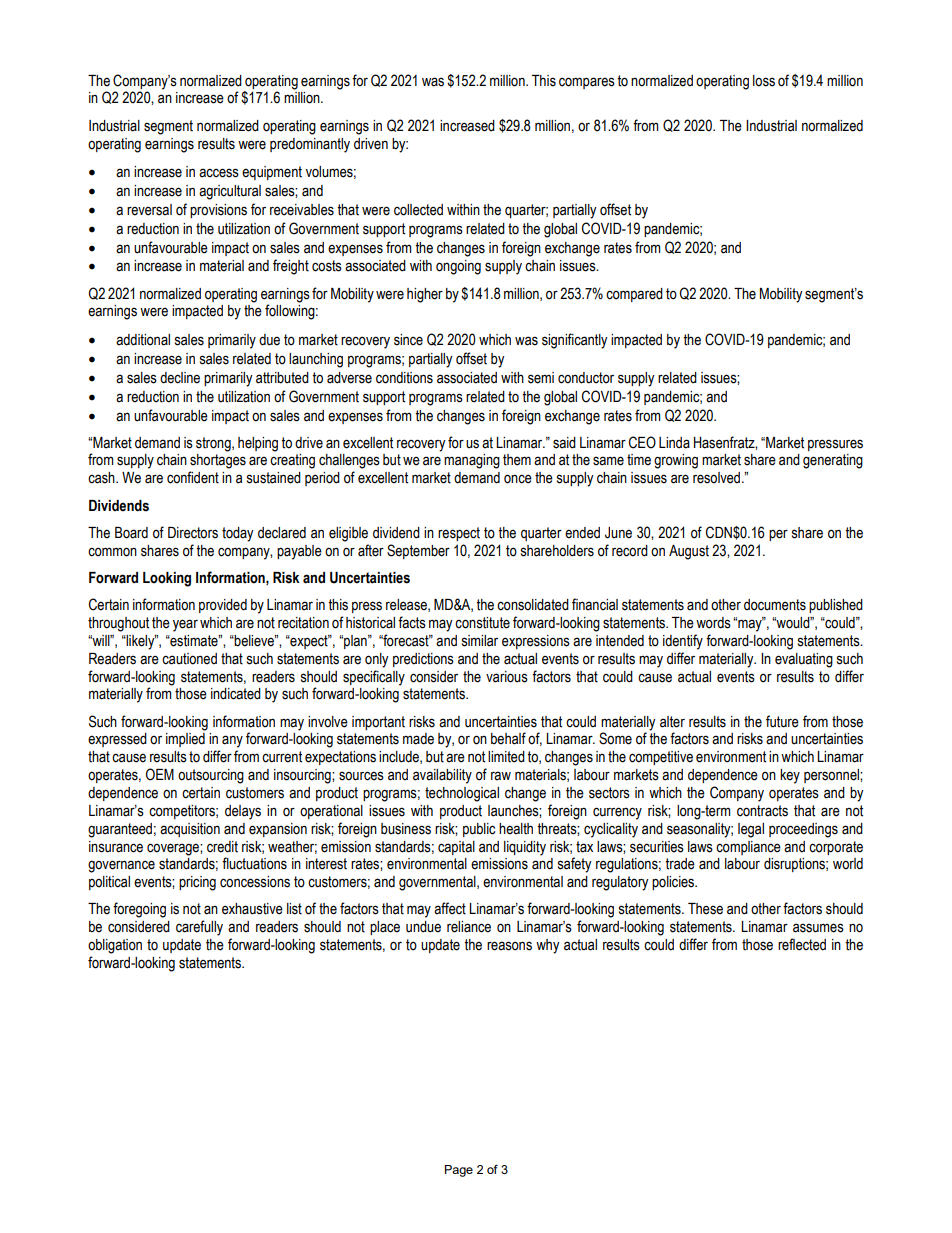 This screenshot has height=1233, width=952. What do you see at coordinates (718, 478) in the screenshot?
I see `resolved` at bounding box center [718, 478].
